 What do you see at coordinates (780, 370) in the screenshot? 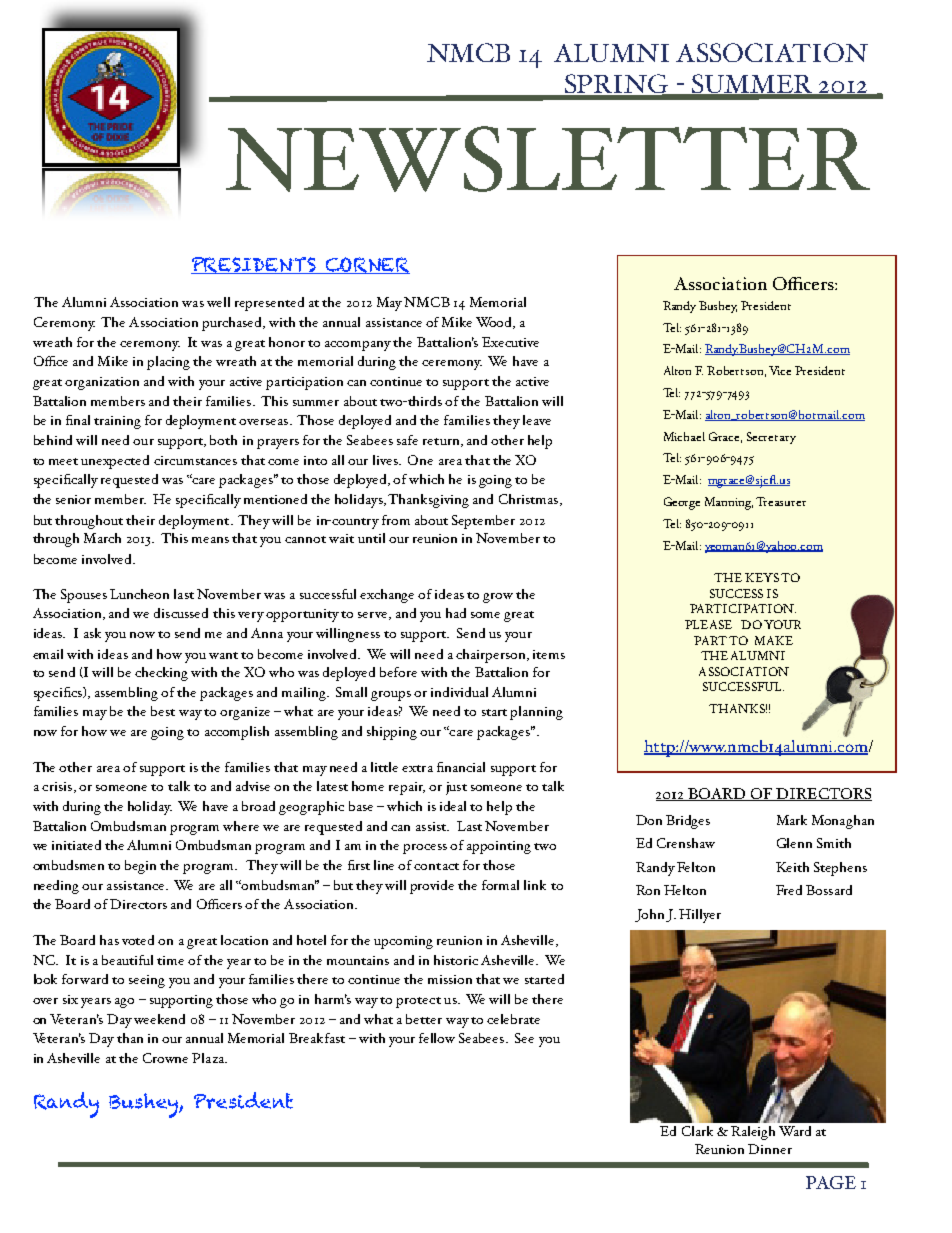
I see `Vice` at bounding box center [780, 370].
